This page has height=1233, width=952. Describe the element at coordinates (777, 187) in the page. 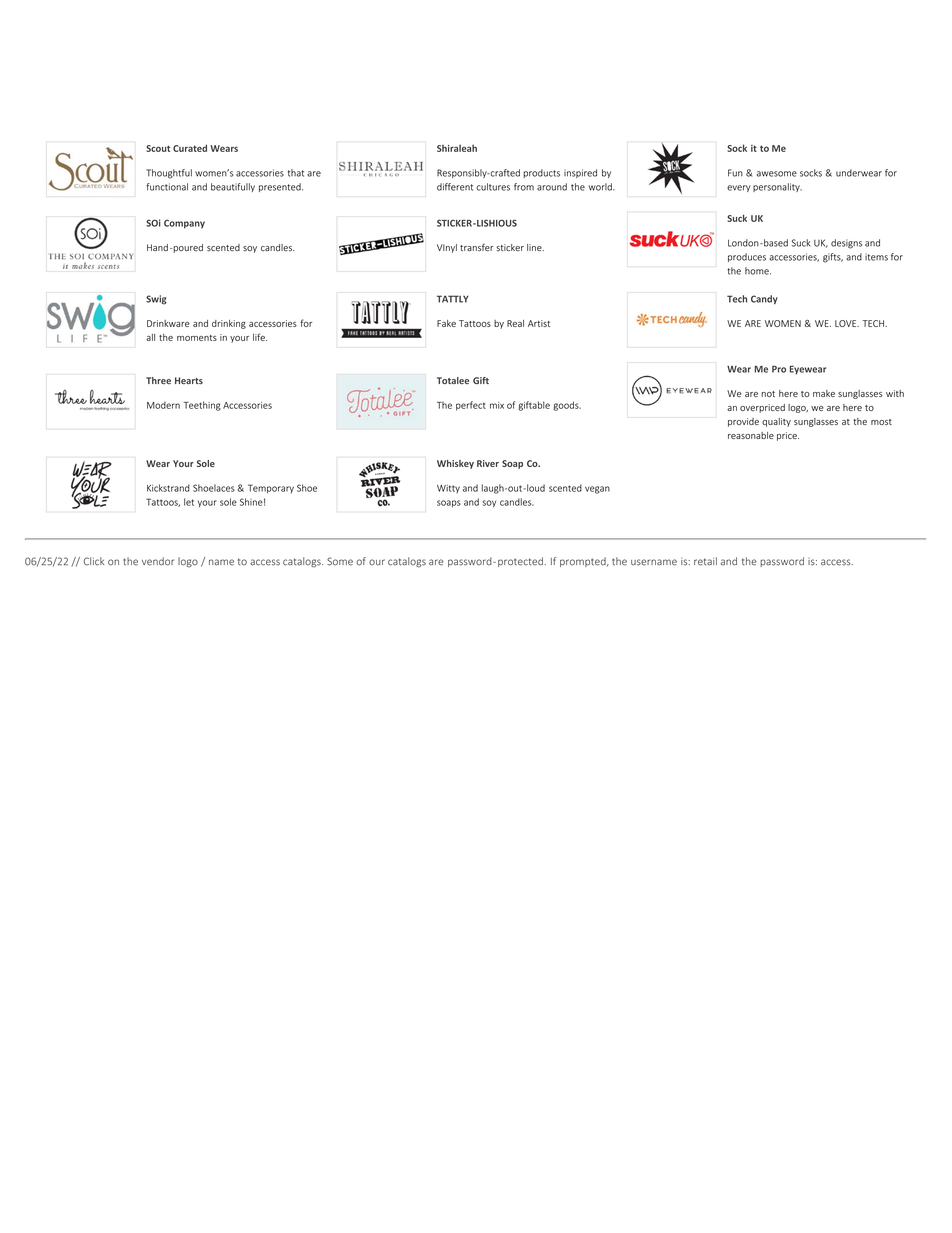

I see `personality` at that location.
